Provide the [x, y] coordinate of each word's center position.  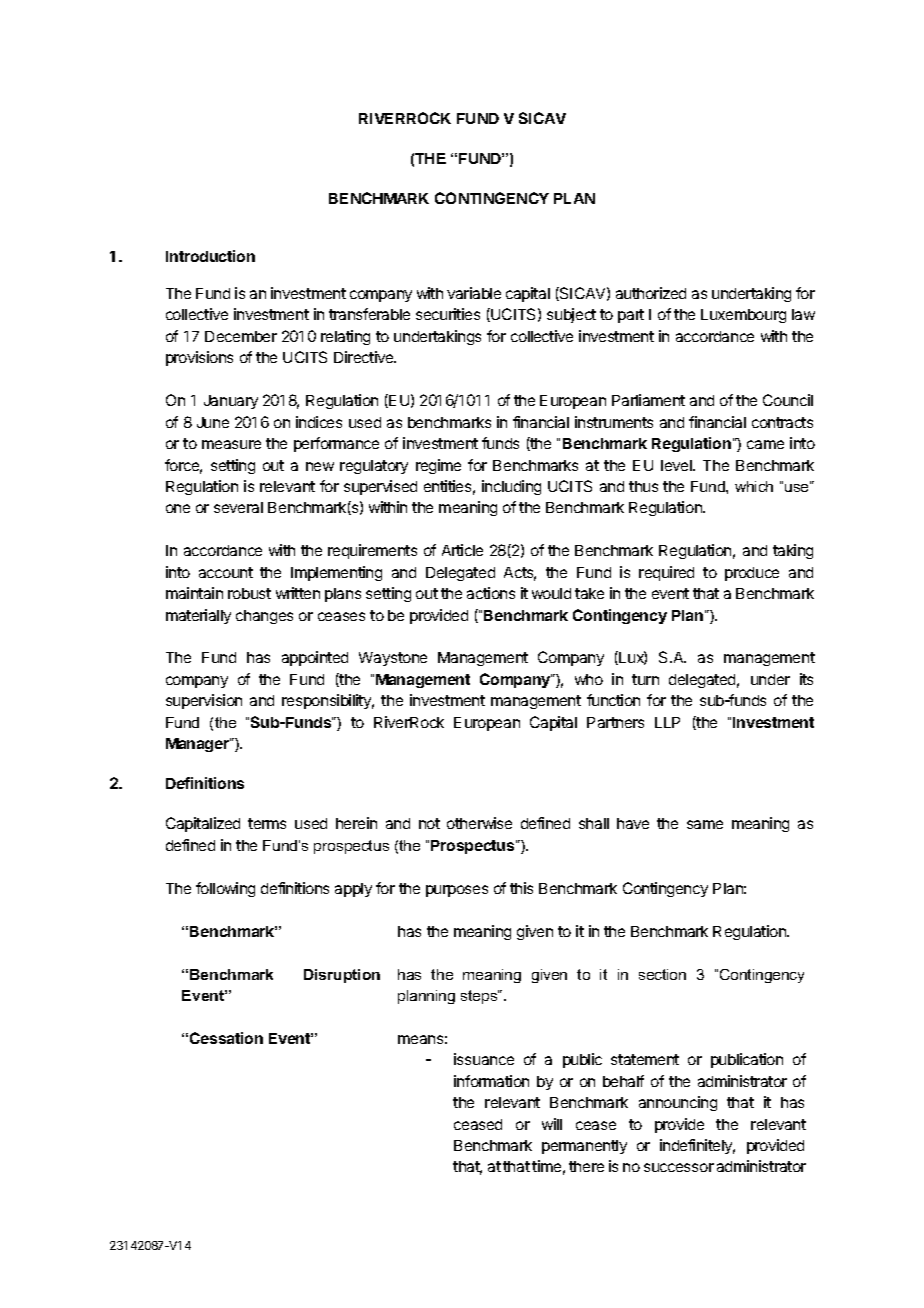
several [238, 507]
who [589, 679]
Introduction [210, 256]
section [662, 974]
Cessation [226, 1038]
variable [474, 293]
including [511, 487]
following [225, 889]
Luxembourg [743, 316]
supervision [204, 701]
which [754, 486]
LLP [667, 722]
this [521, 888]
